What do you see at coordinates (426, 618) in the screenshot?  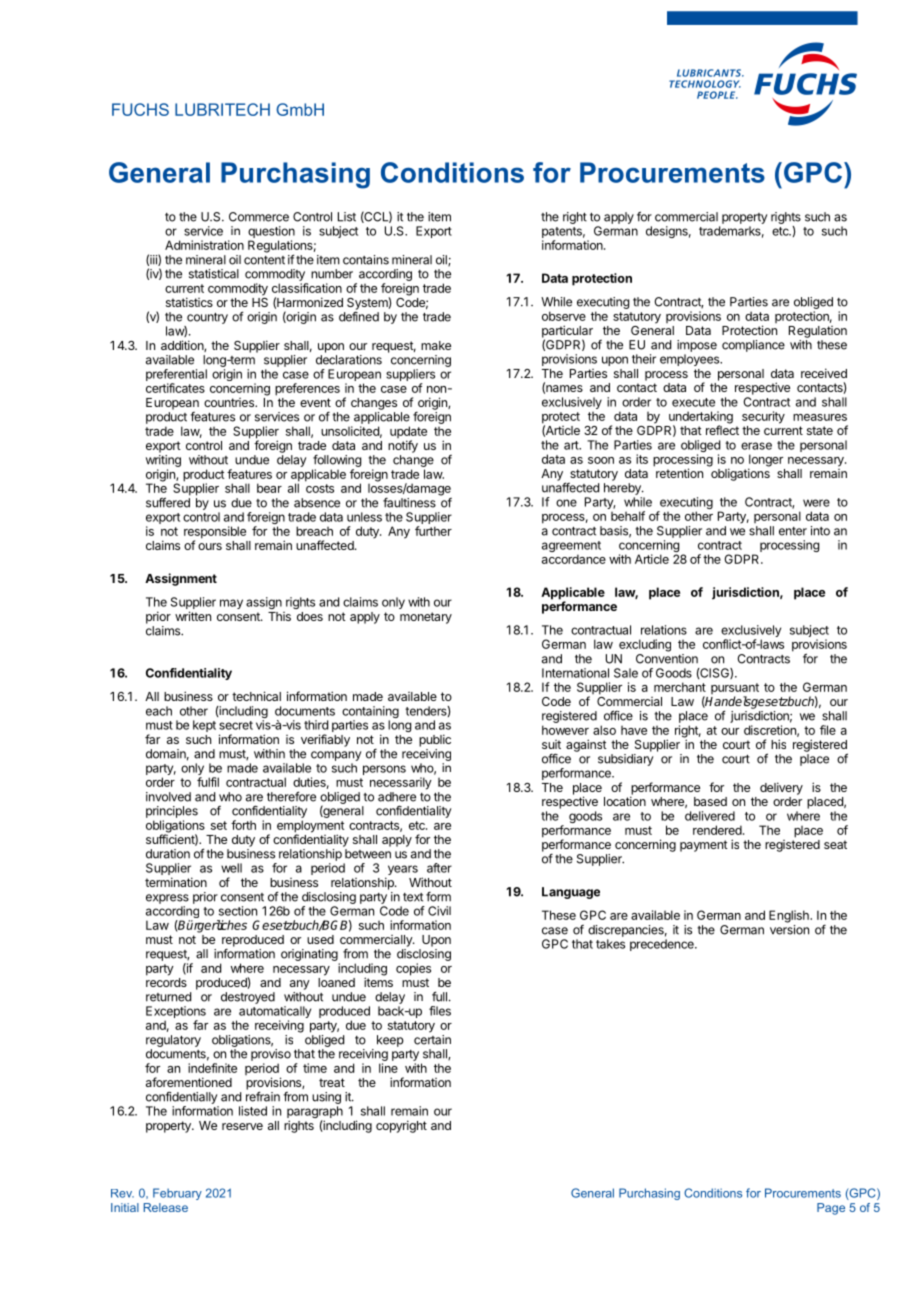 I see `monetary` at bounding box center [426, 618].
